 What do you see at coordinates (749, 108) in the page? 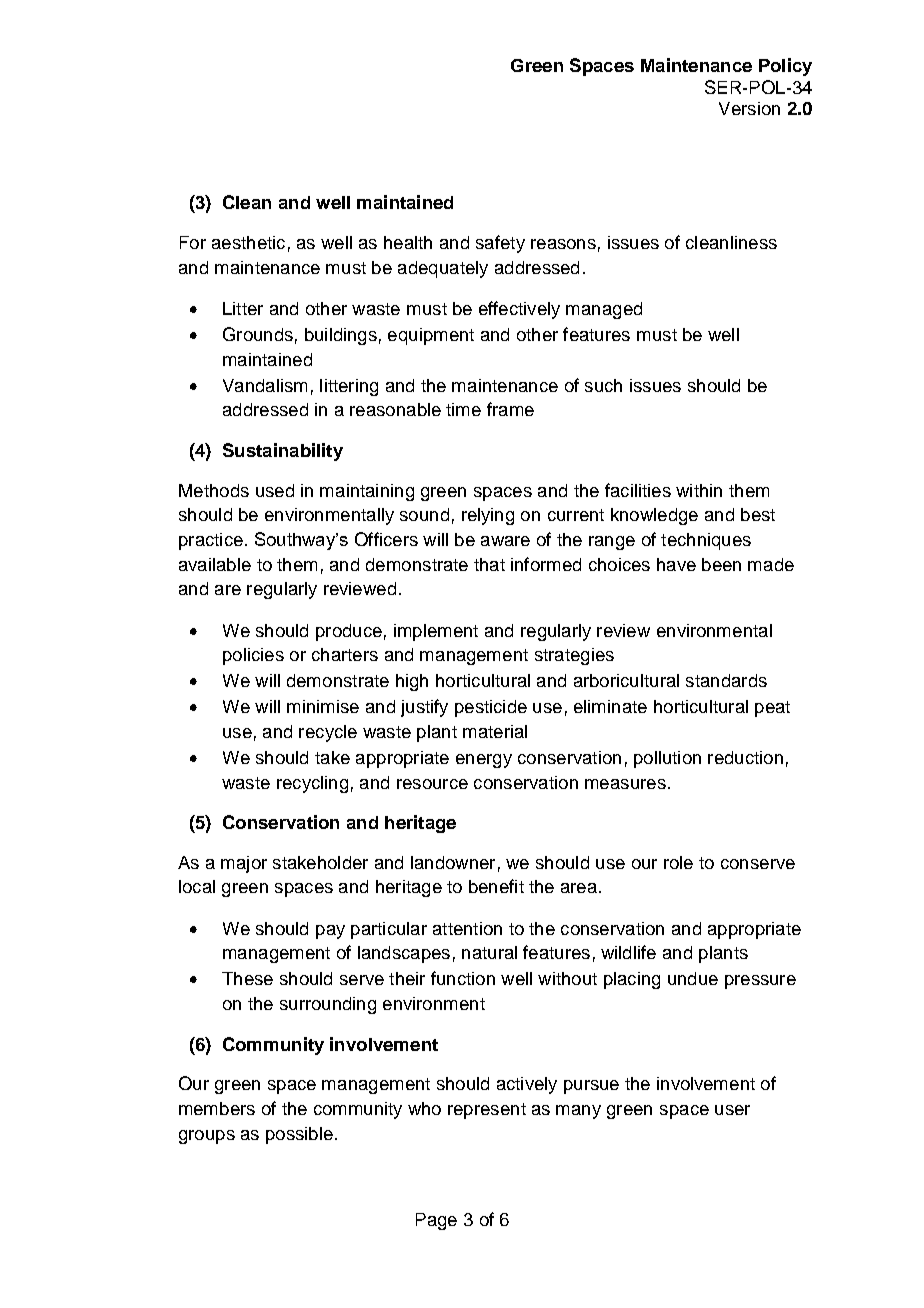
I see `Version` at bounding box center [749, 108].
